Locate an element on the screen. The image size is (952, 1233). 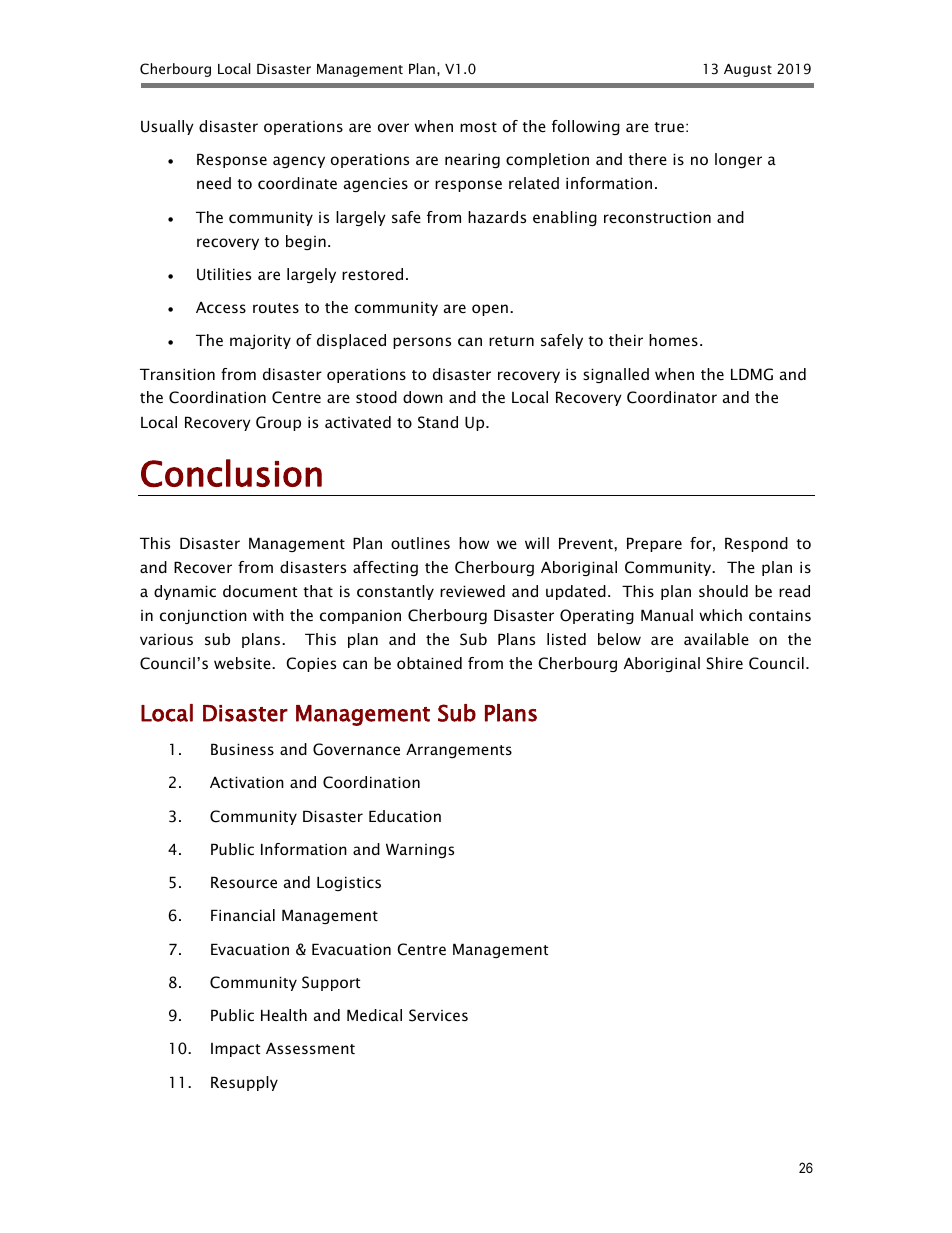
should is located at coordinates (723, 591).
